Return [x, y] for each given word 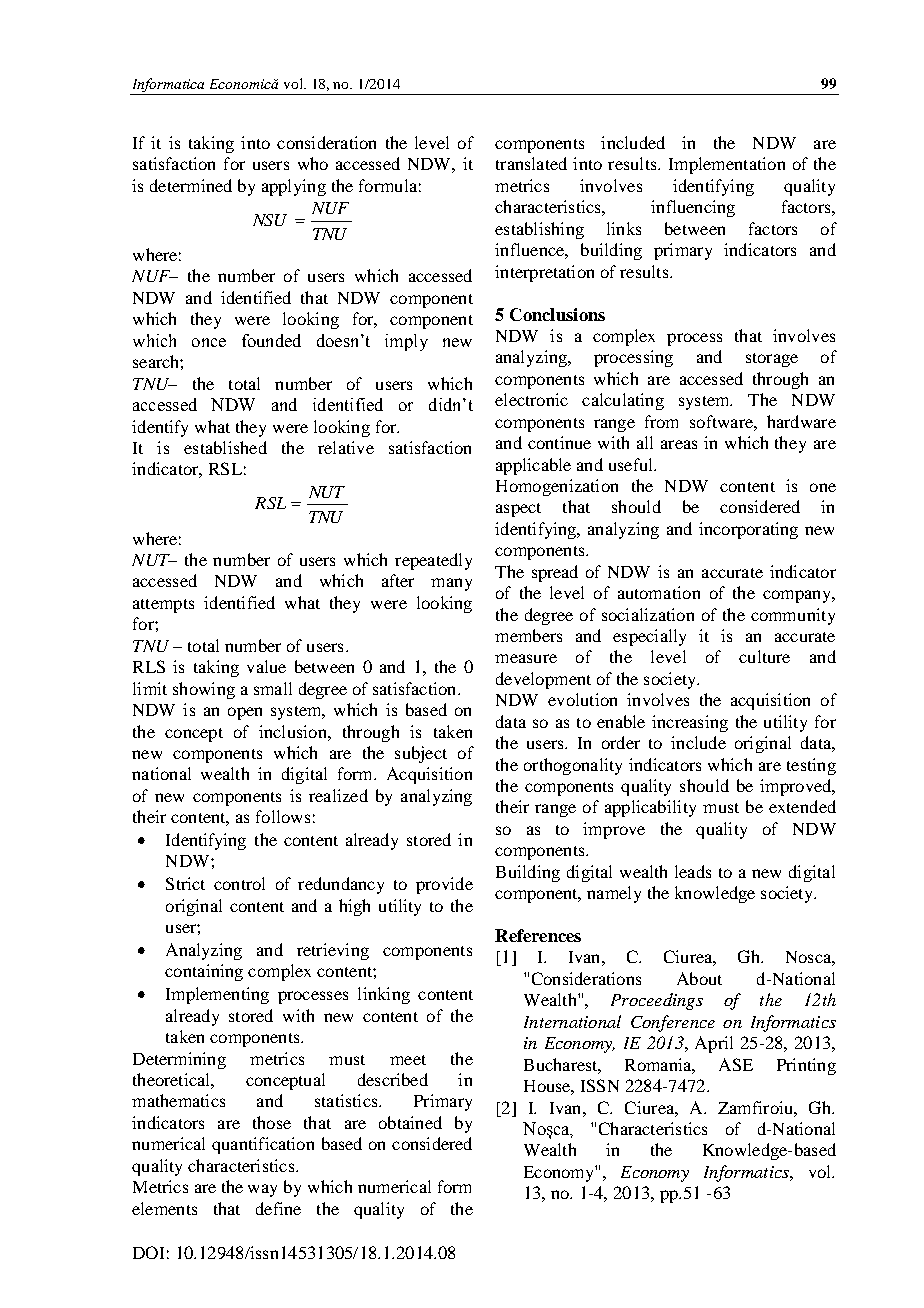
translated [531, 163]
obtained [410, 1122]
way [262, 1190]
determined [191, 185]
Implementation [727, 165]
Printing [806, 1066]
